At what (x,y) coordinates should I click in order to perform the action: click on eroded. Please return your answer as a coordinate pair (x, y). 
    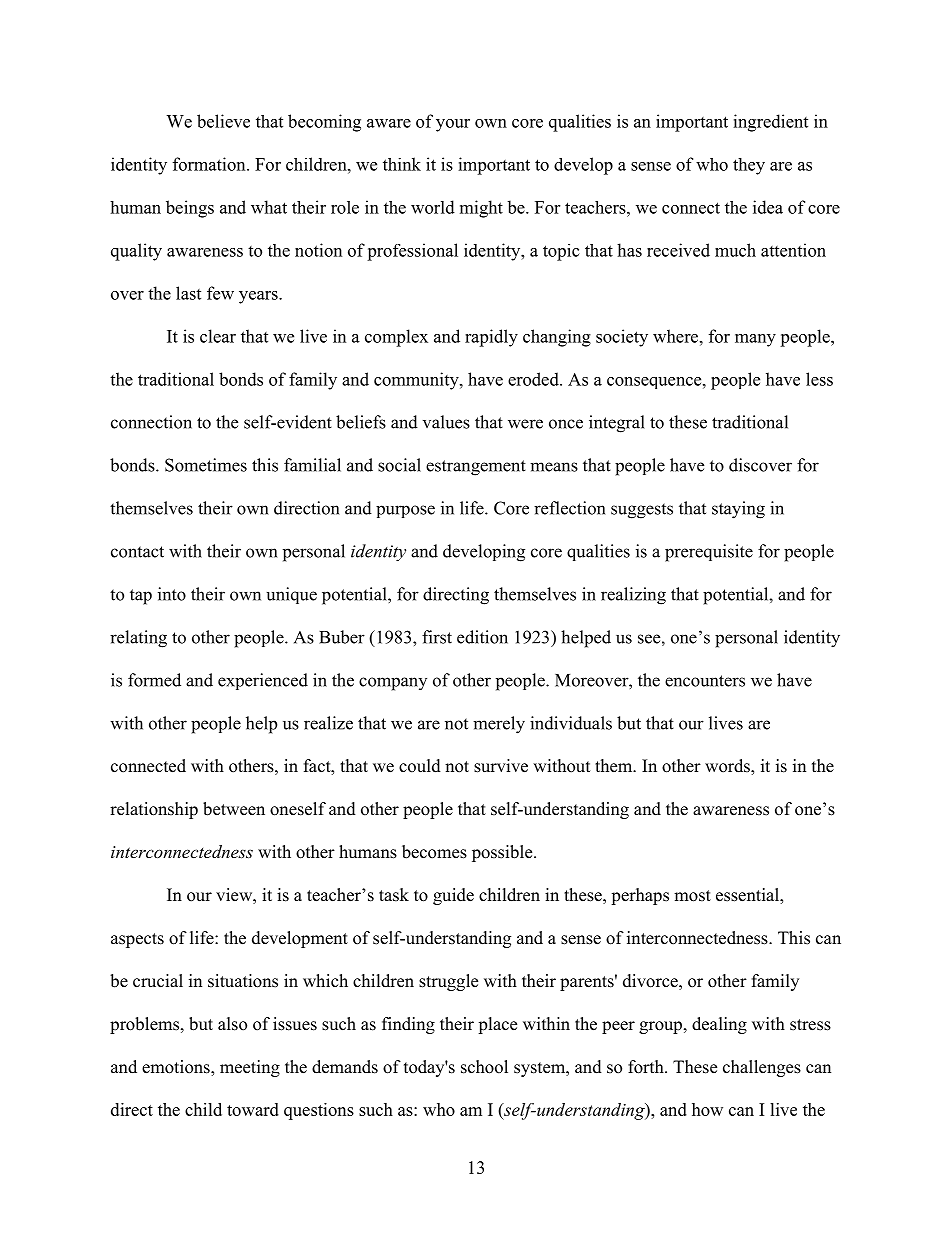
    Looking at the image, I should click on (534, 379).
